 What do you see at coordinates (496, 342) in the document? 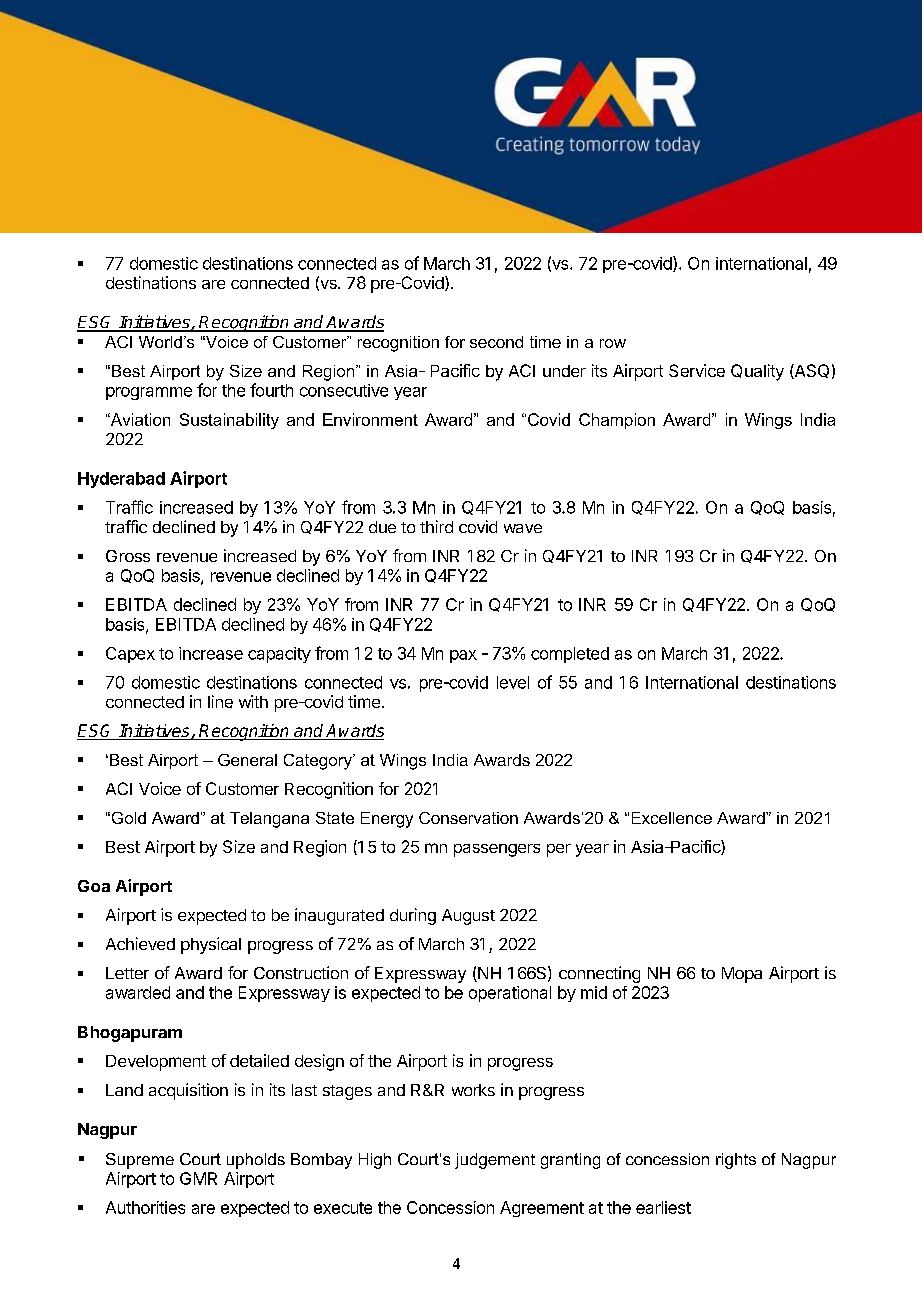
I see `second` at bounding box center [496, 342].
